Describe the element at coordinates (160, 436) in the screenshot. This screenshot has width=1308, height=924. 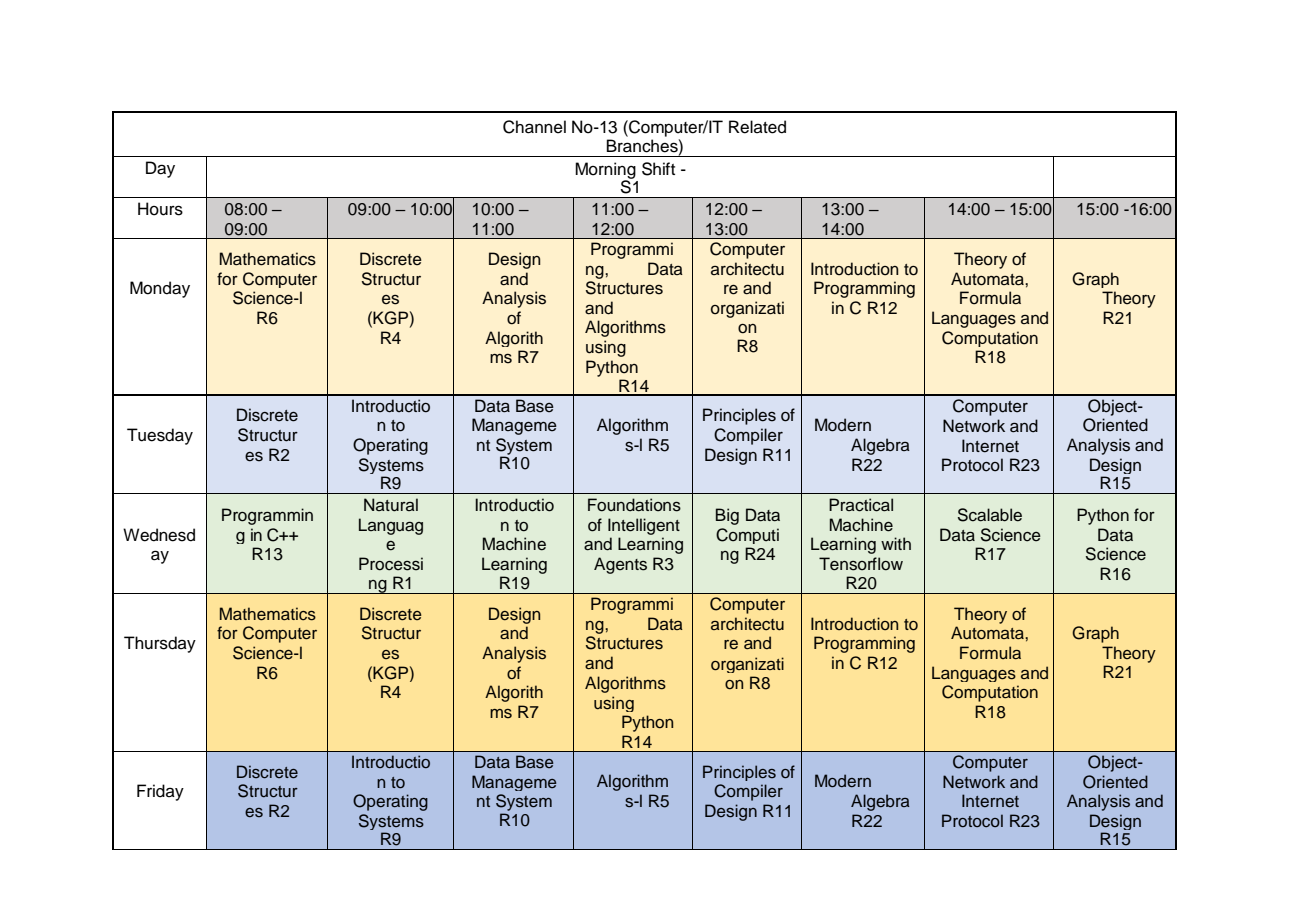
I see `Tuesday` at that location.
